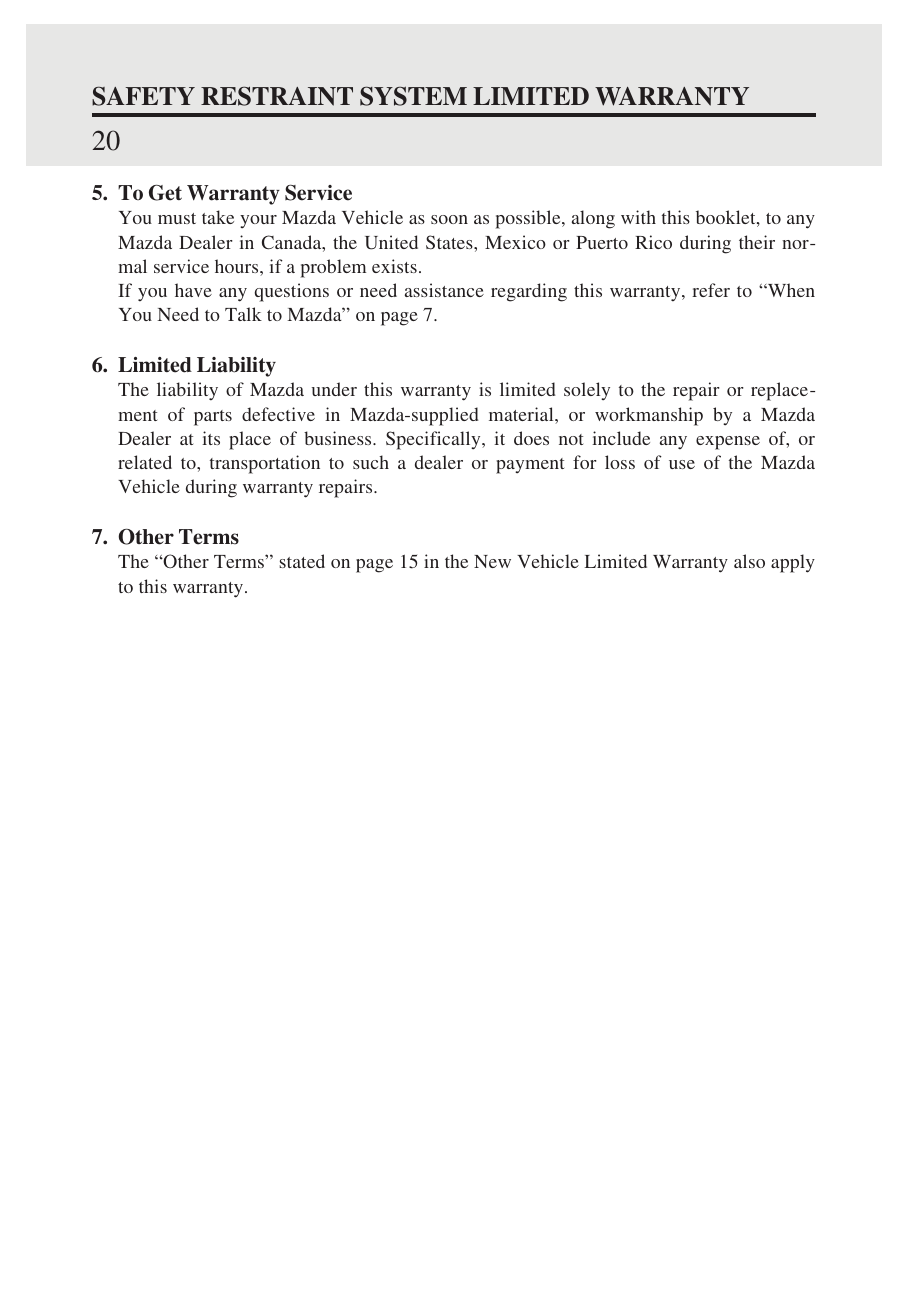  I want to click on refer, so click(711, 290).
